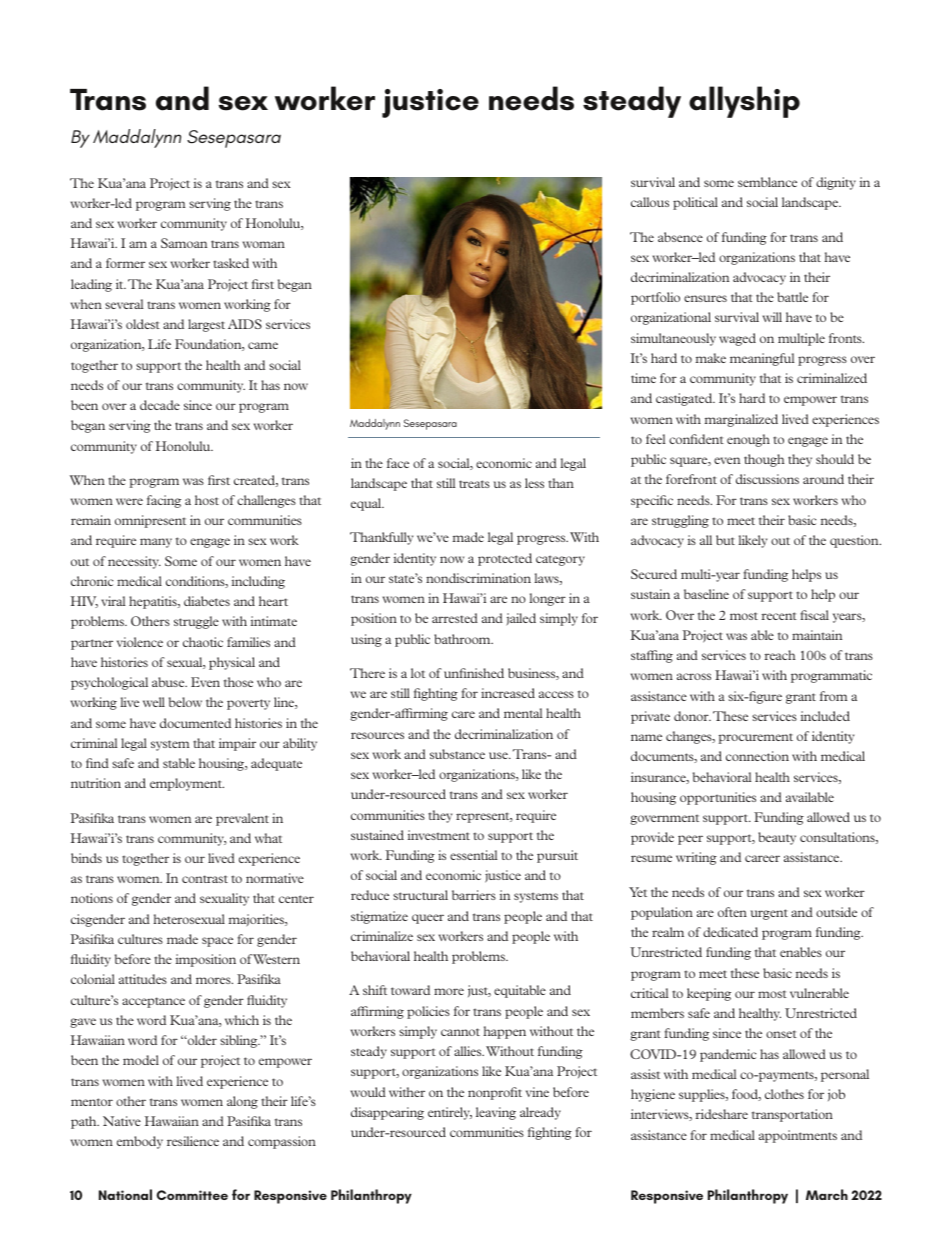 This document has height=1233, width=952. What do you see at coordinates (439, 835) in the document?
I see `investment` at bounding box center [439, 835].
